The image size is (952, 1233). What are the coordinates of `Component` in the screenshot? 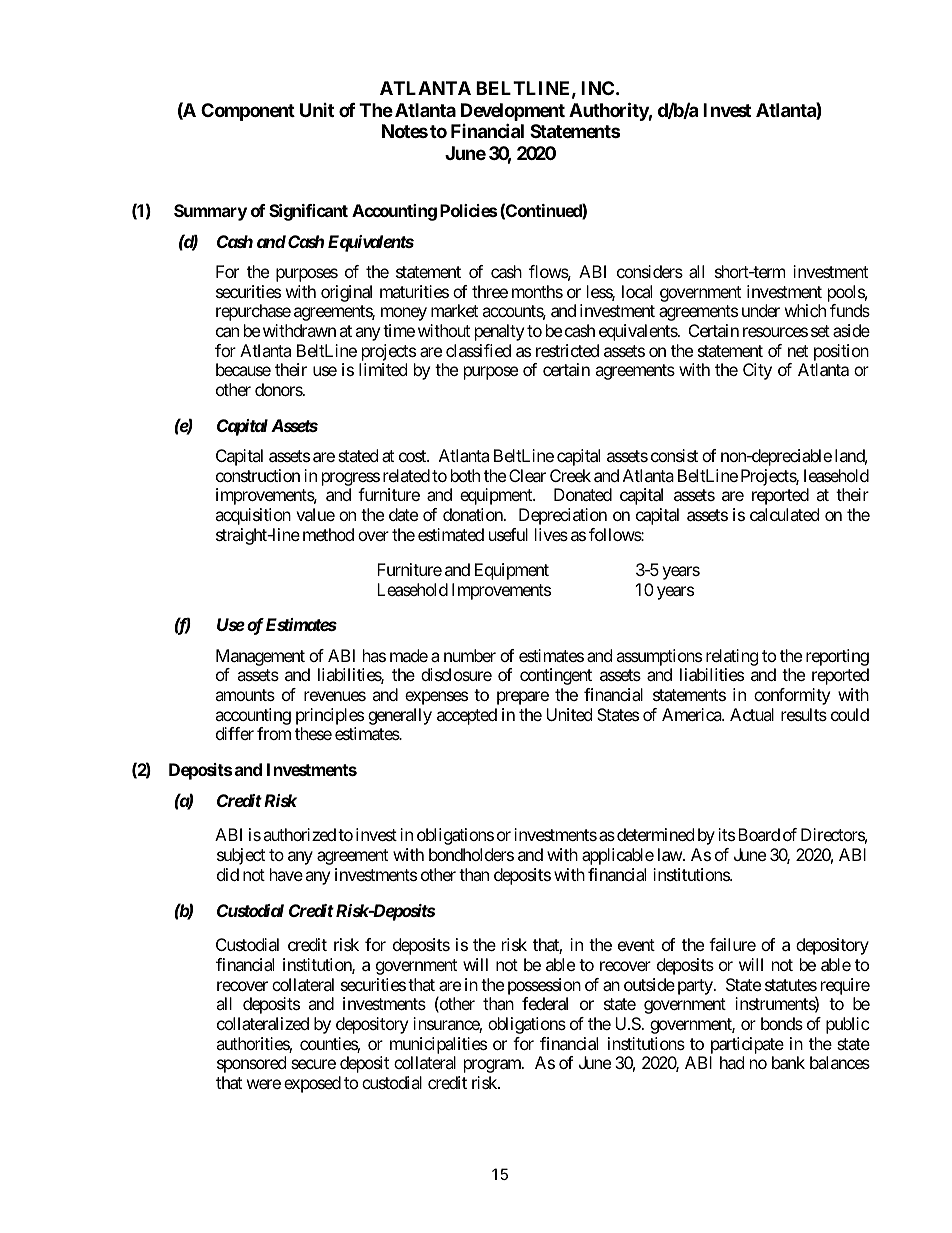 It's located at (248, 112).
